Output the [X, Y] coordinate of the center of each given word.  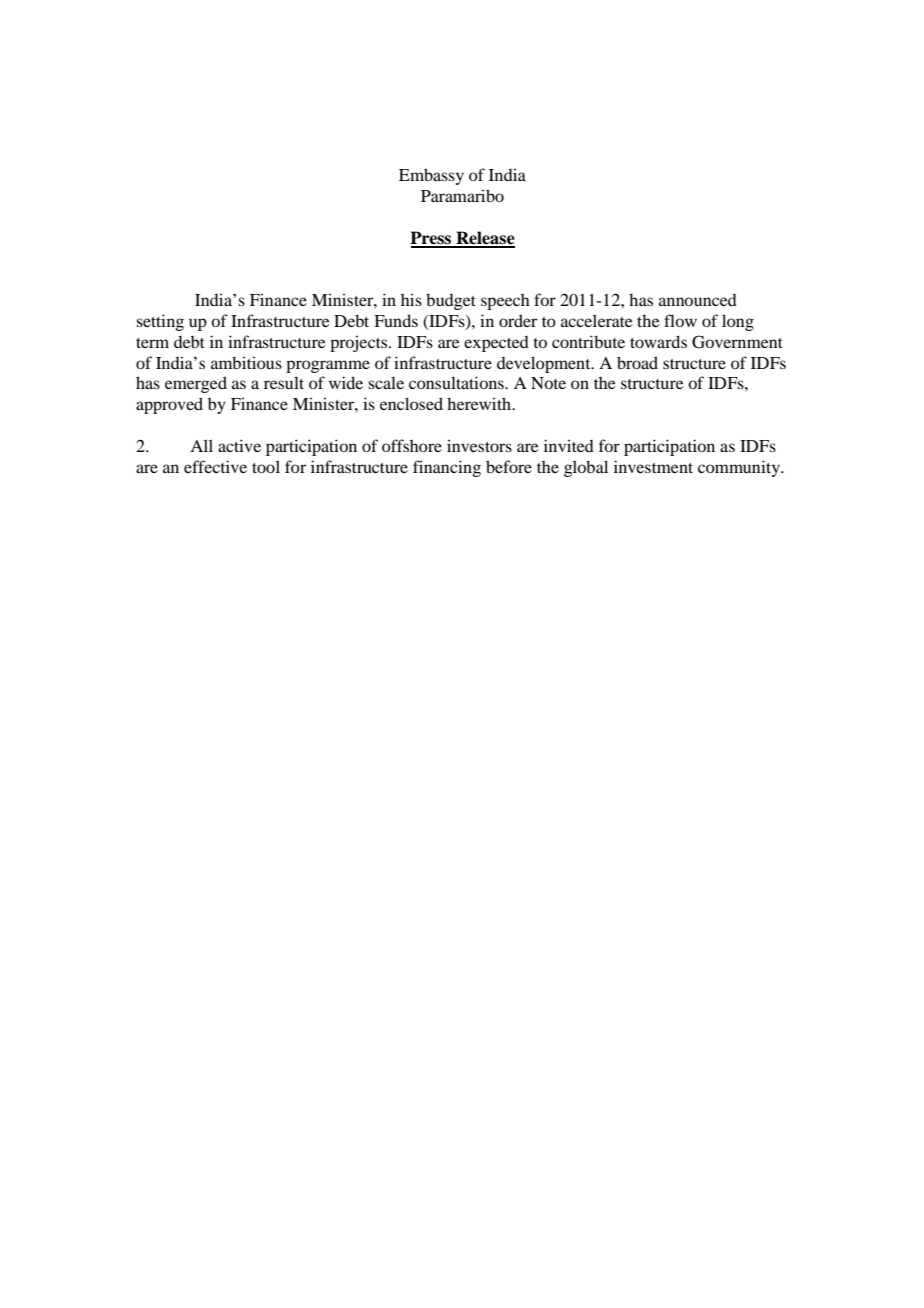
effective [215, 466]
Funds [396, 320]
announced [698, 300]
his [411, 299]
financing [447, 468]
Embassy [431, 176]
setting [160, 322]
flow [680, 320]
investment [653, 466]
